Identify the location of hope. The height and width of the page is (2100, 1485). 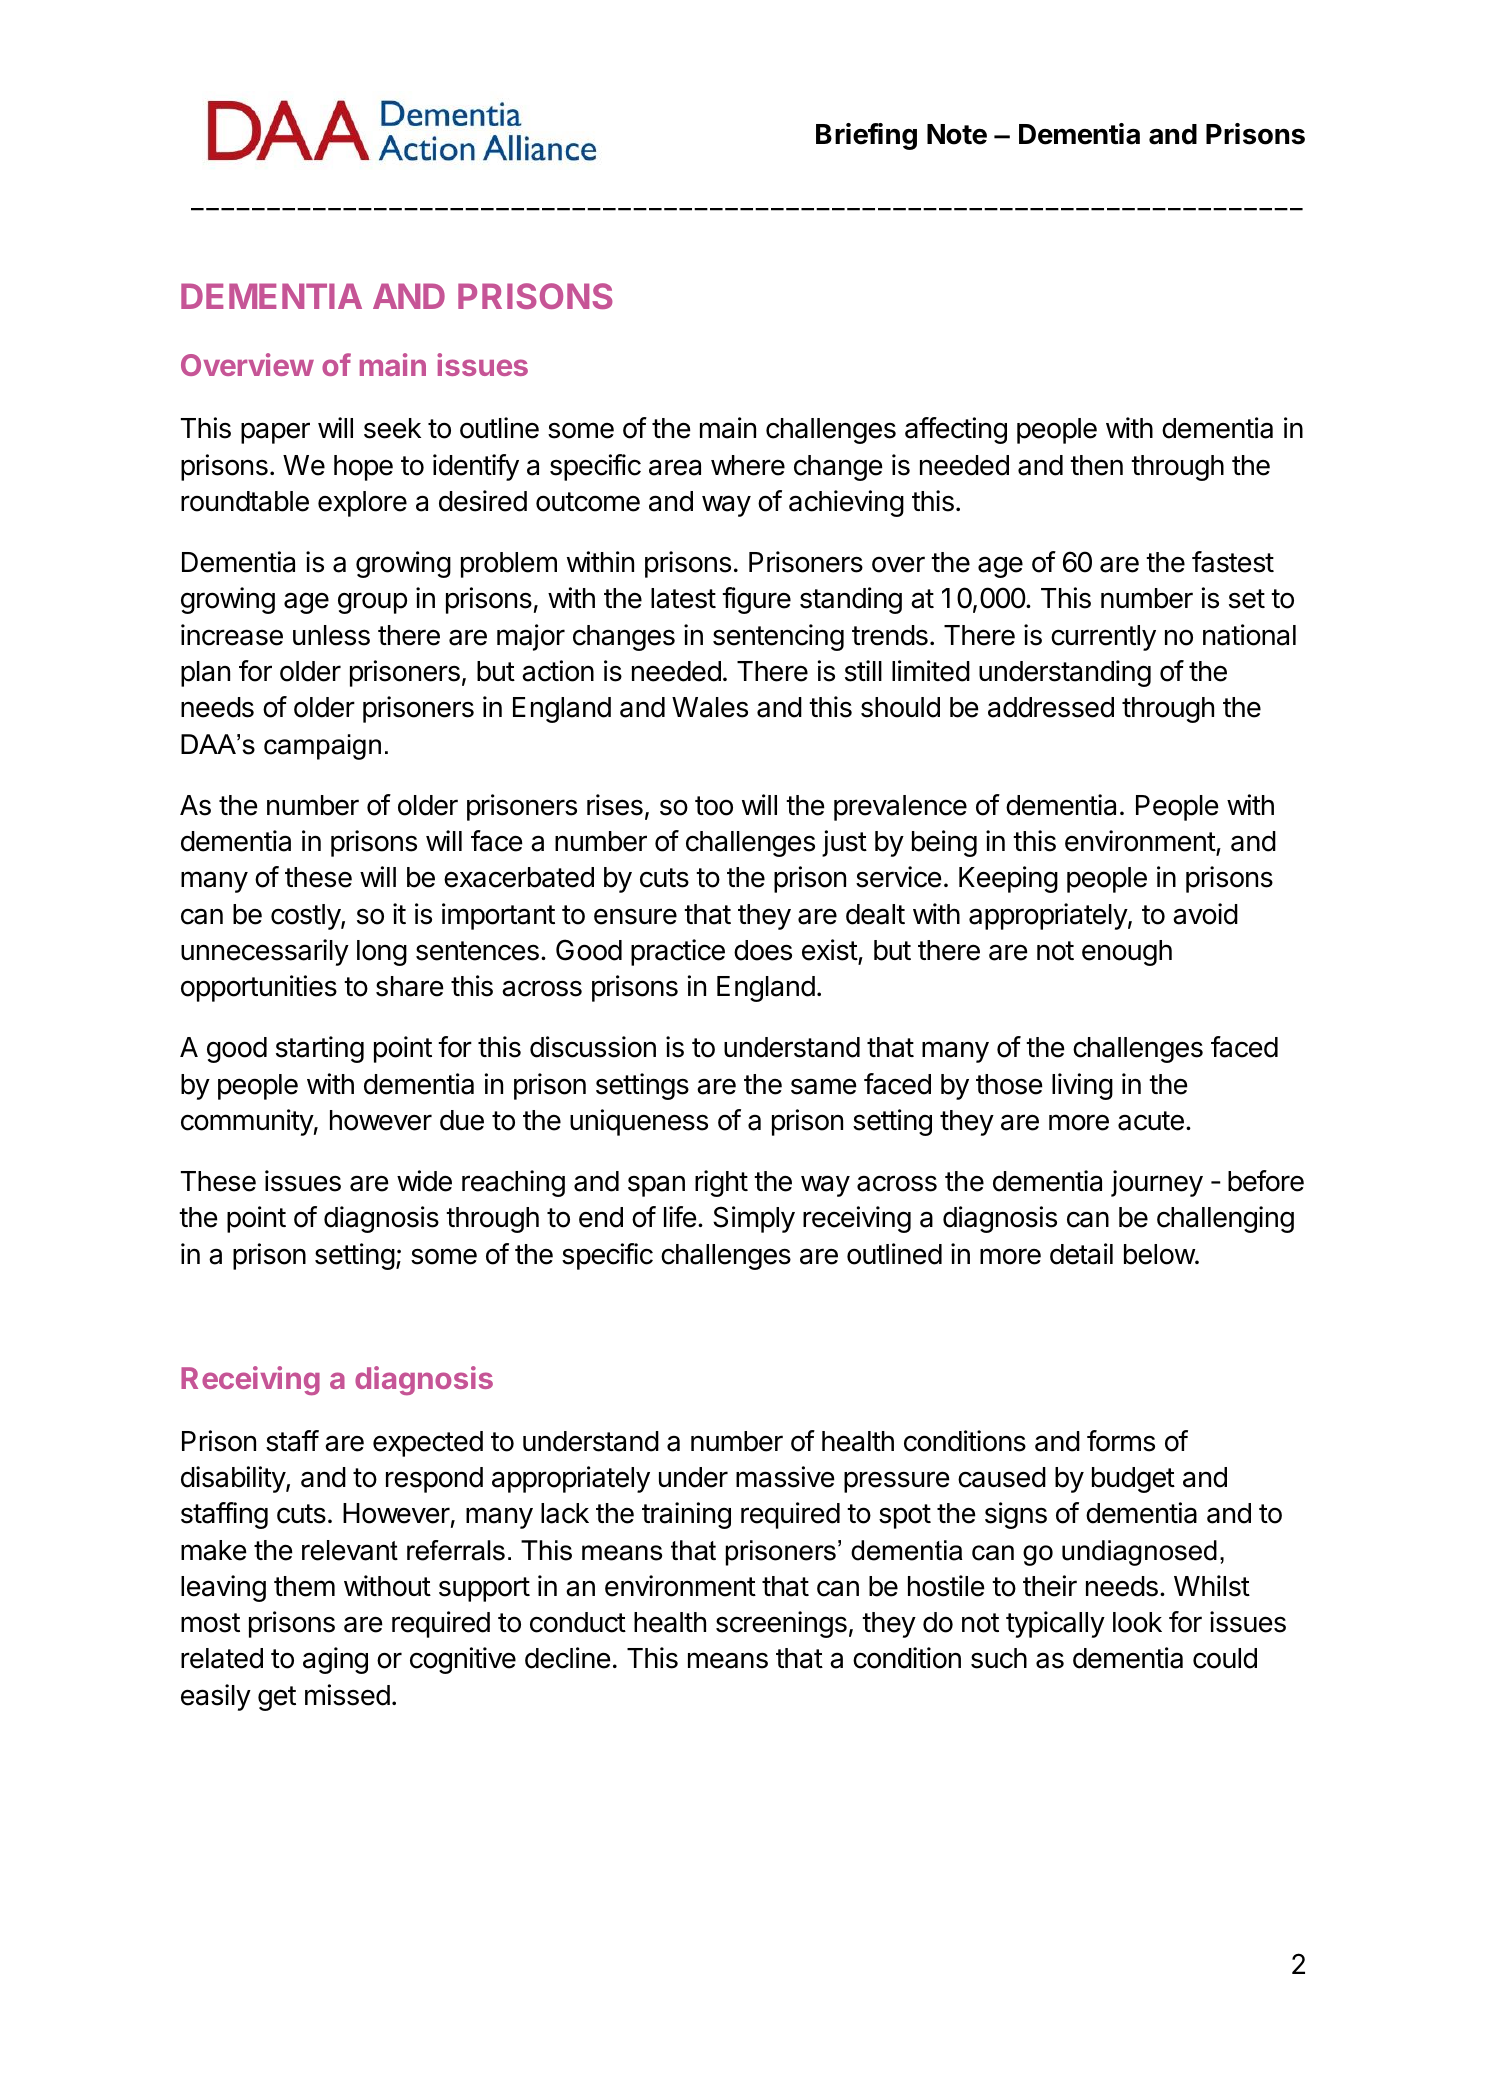
(363, 468).
